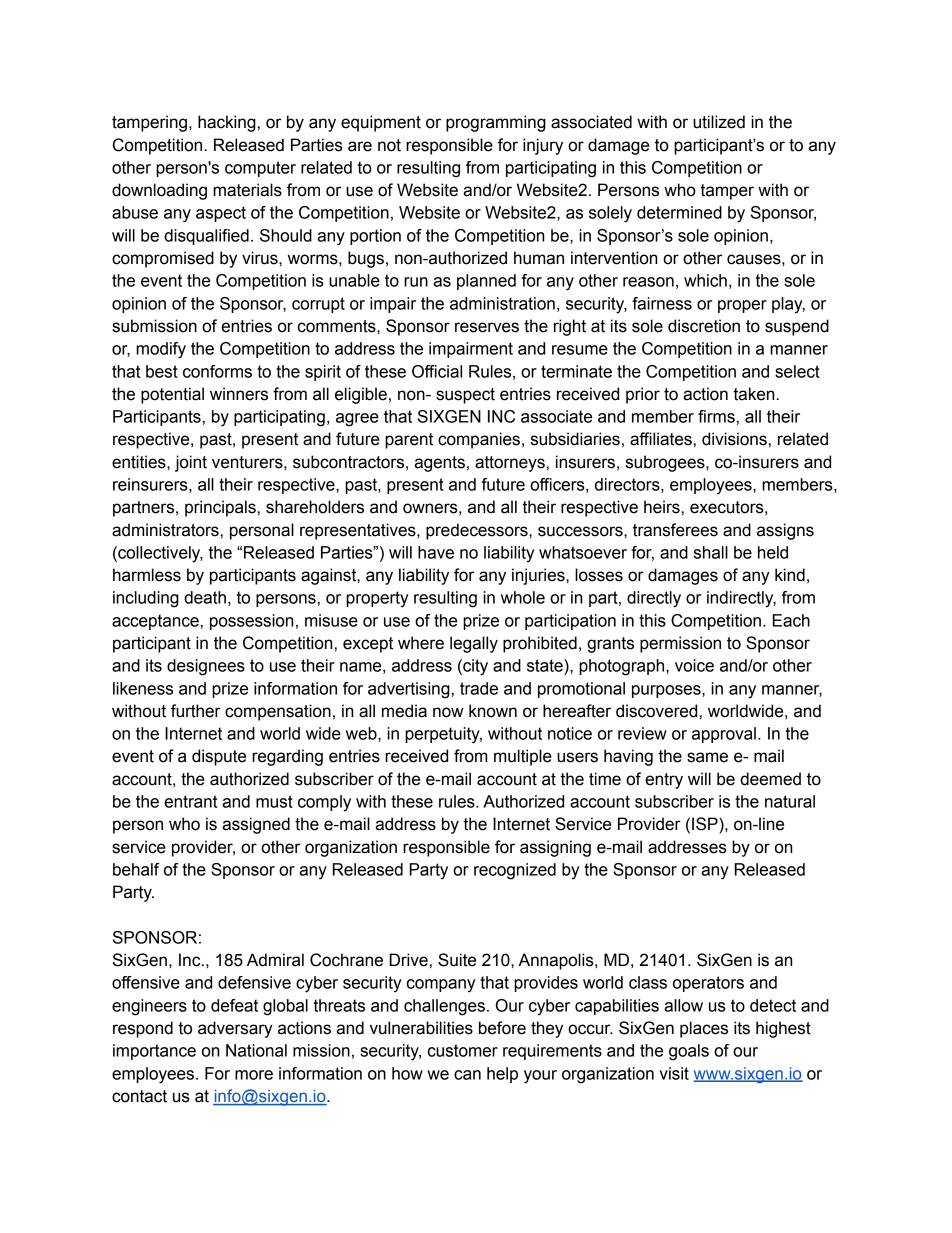 The image size is (952, 1233). I want to click on can, so click(467, 1075).
